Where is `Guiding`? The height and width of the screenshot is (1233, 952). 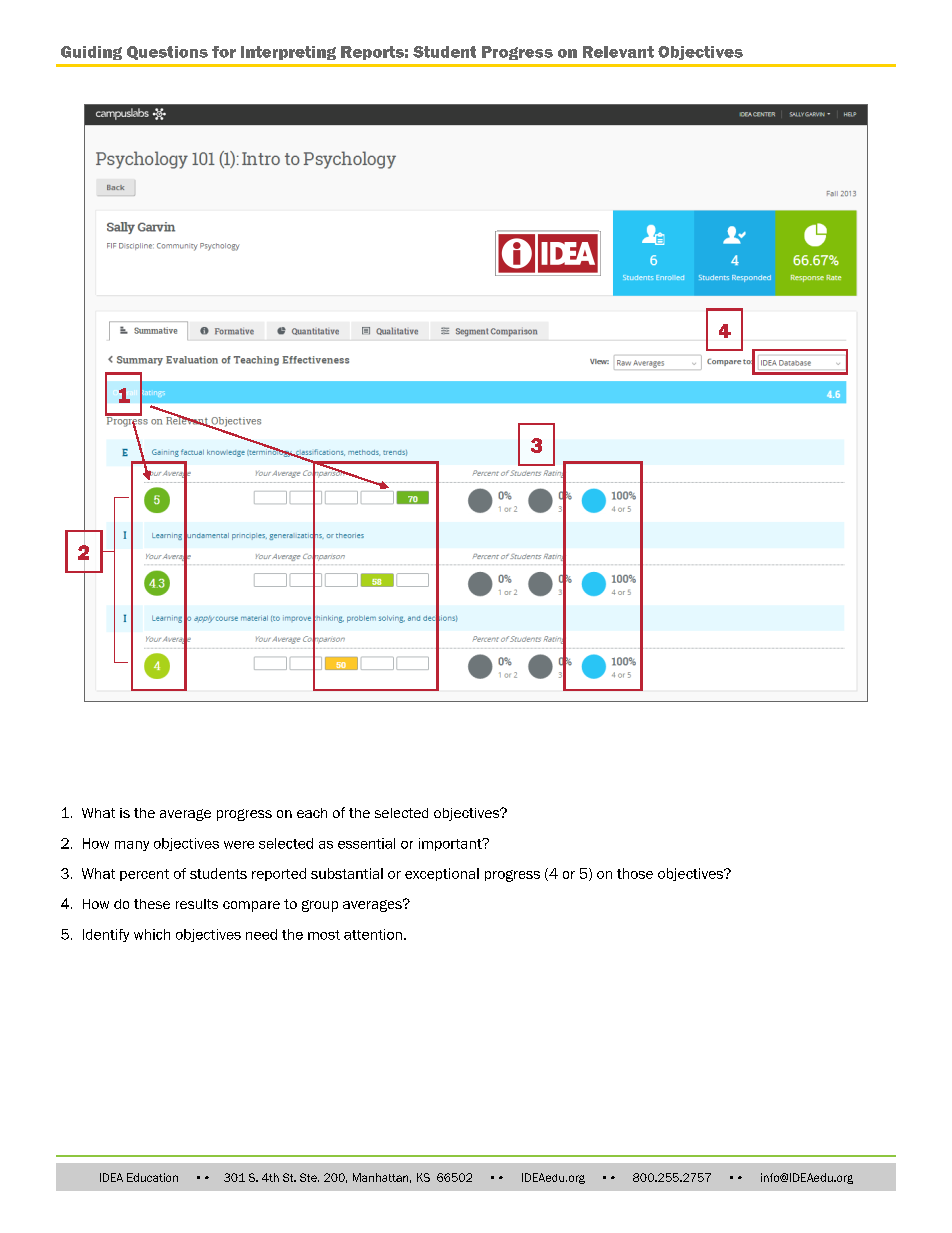 Guiding is located at coordinates (91, 53).
